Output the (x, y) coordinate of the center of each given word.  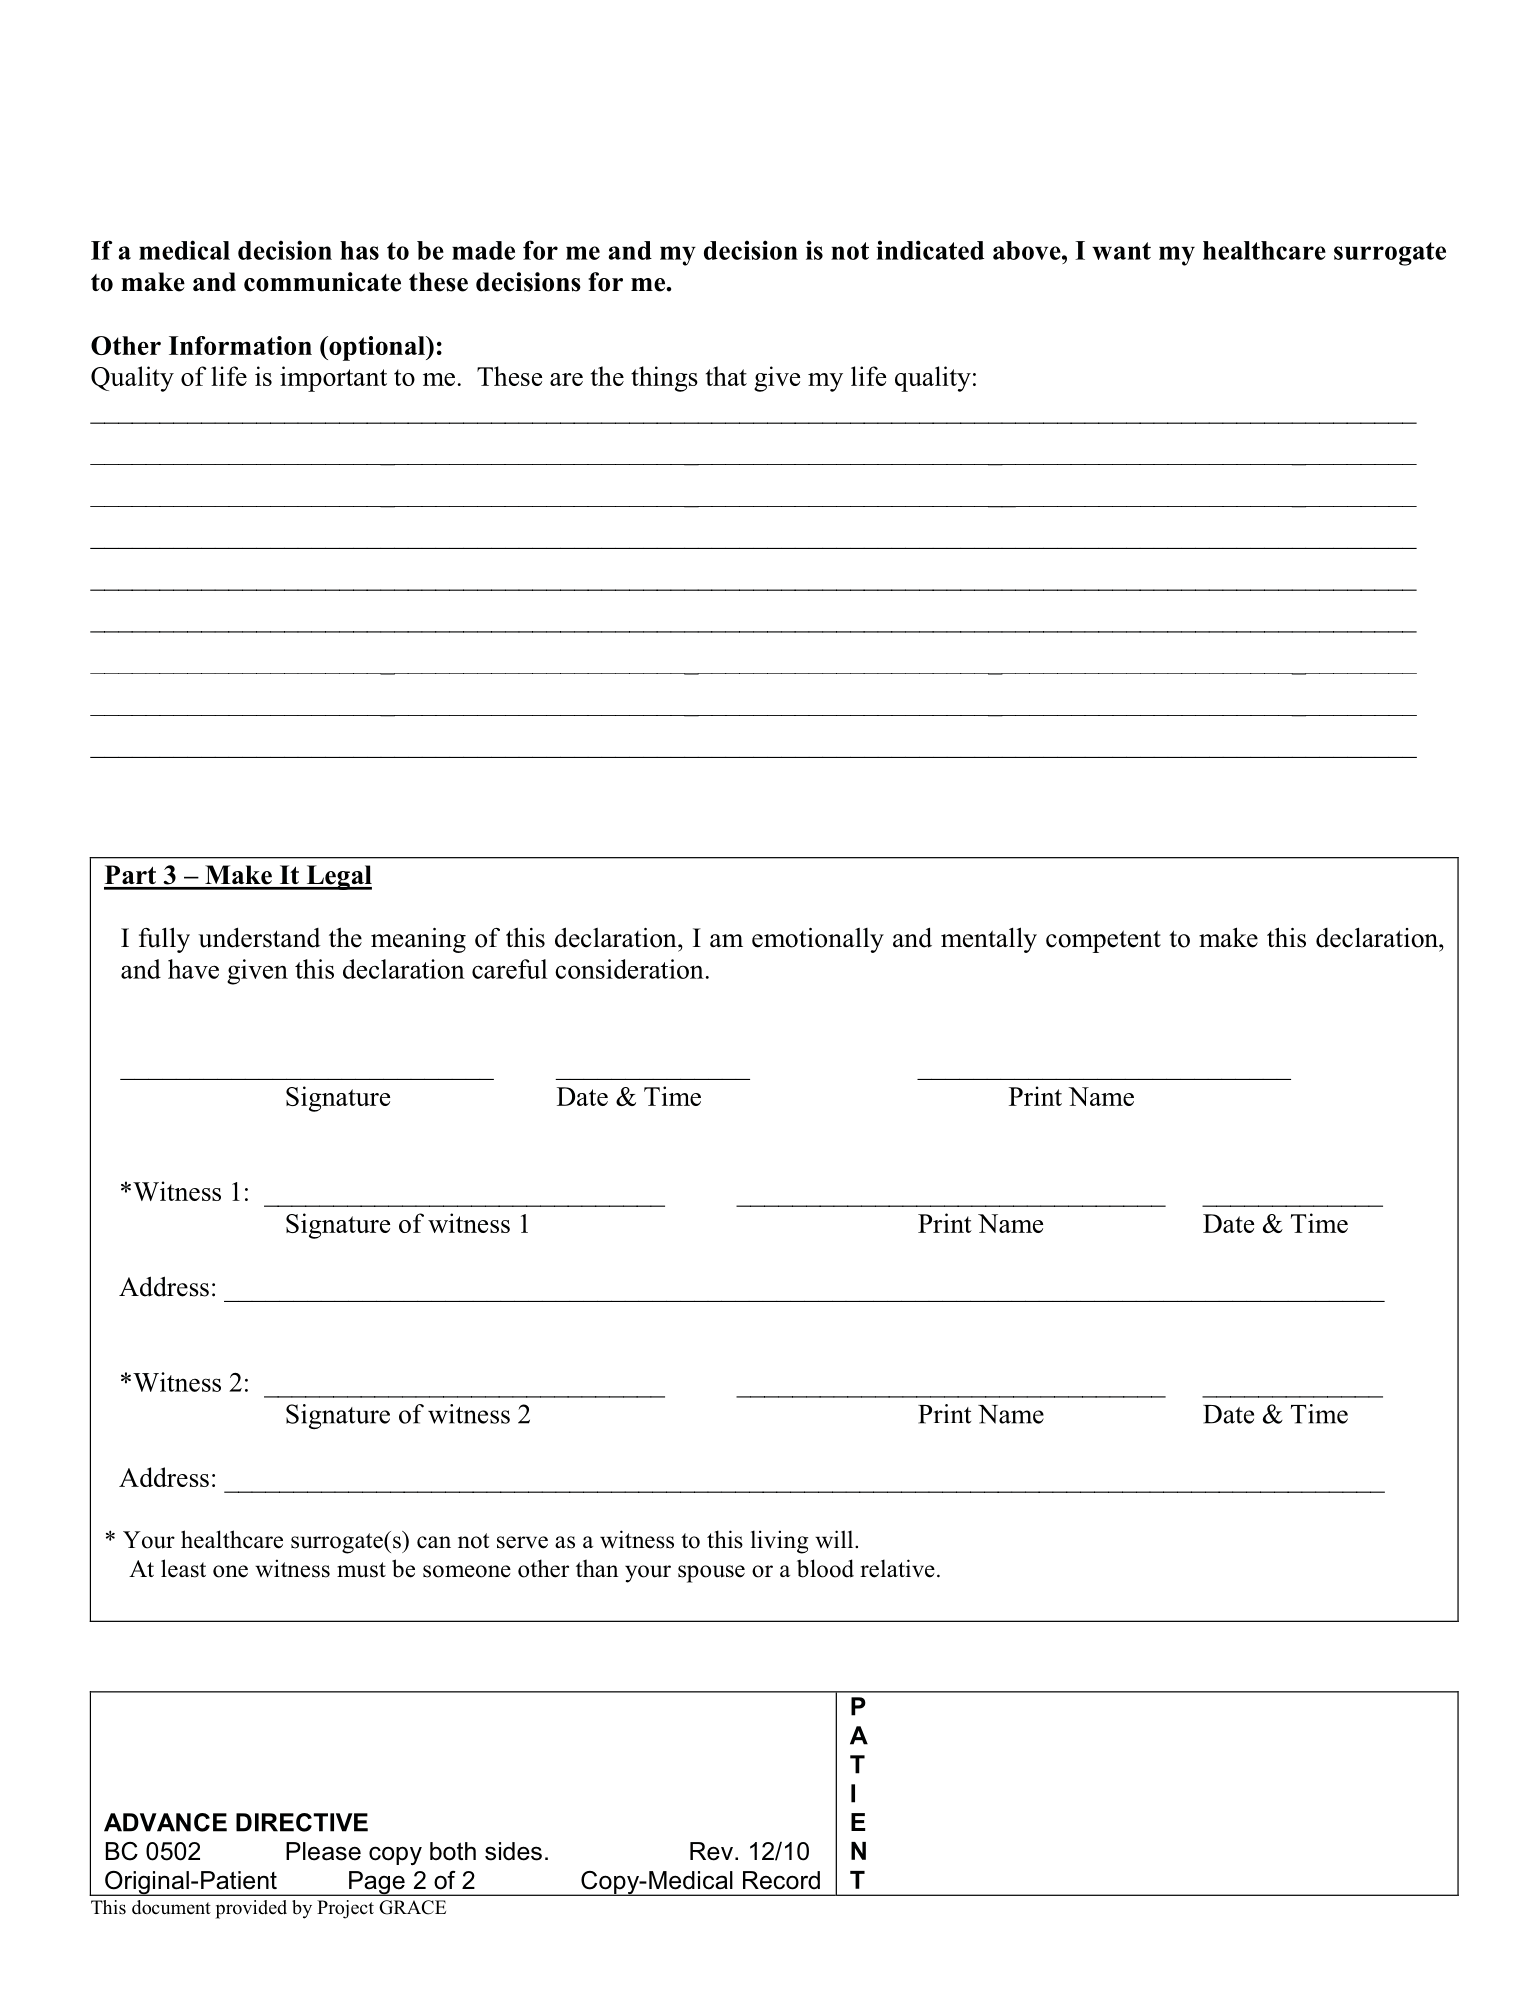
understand (259, 937)
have (193, 969)
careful (510, 969)
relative (897, 1568)
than (597, 1568)
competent (1103, 941)
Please (323, 1851)
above (1028, 250)
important (333, 379)
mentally (989, 940)
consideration (629, 969)
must (361, 1570)
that (726, 376)
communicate (322, 282)
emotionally (818, 940)
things (664, 379)
